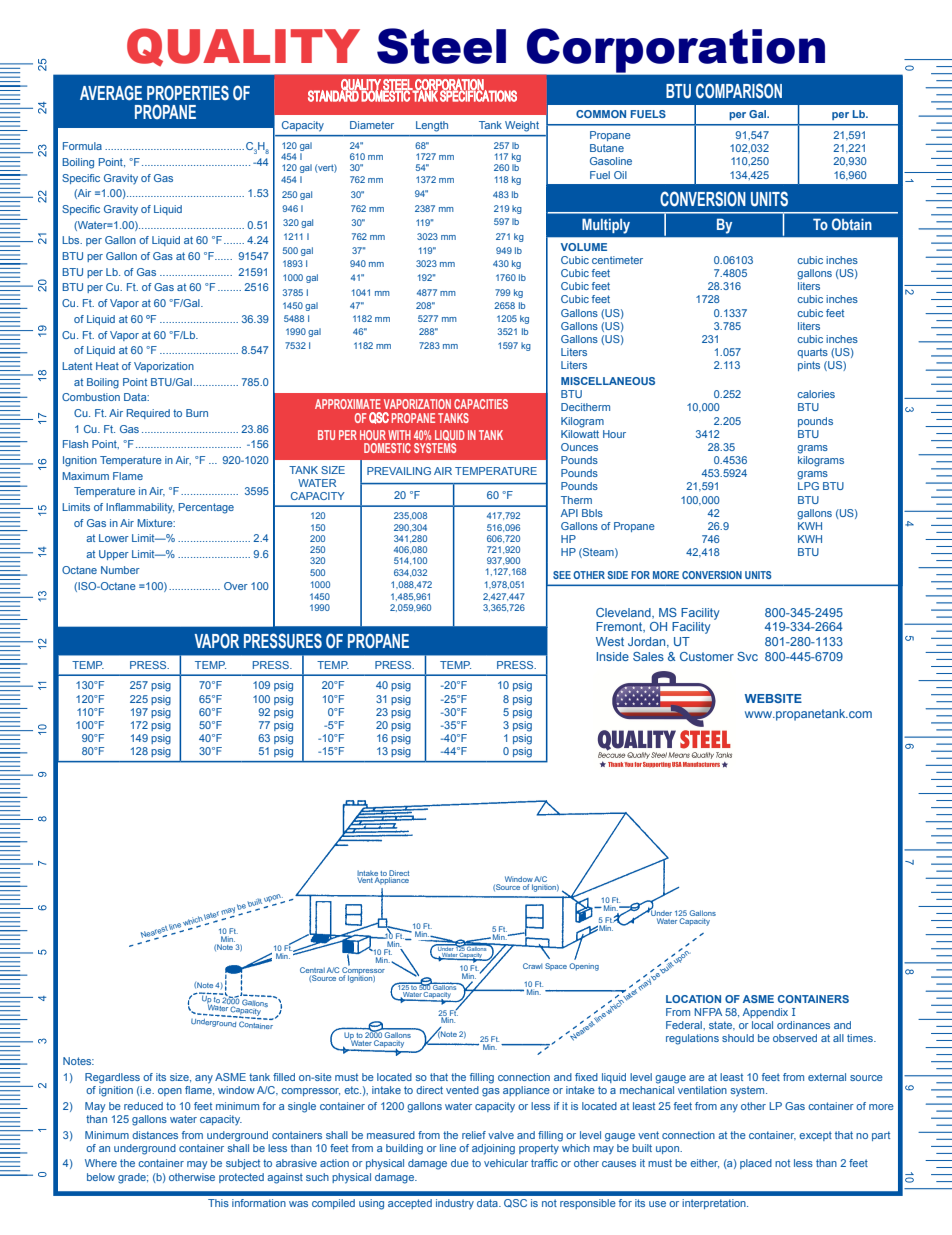 This page has width=952, height=1235. I want to click on Length, so click(432, 126).
